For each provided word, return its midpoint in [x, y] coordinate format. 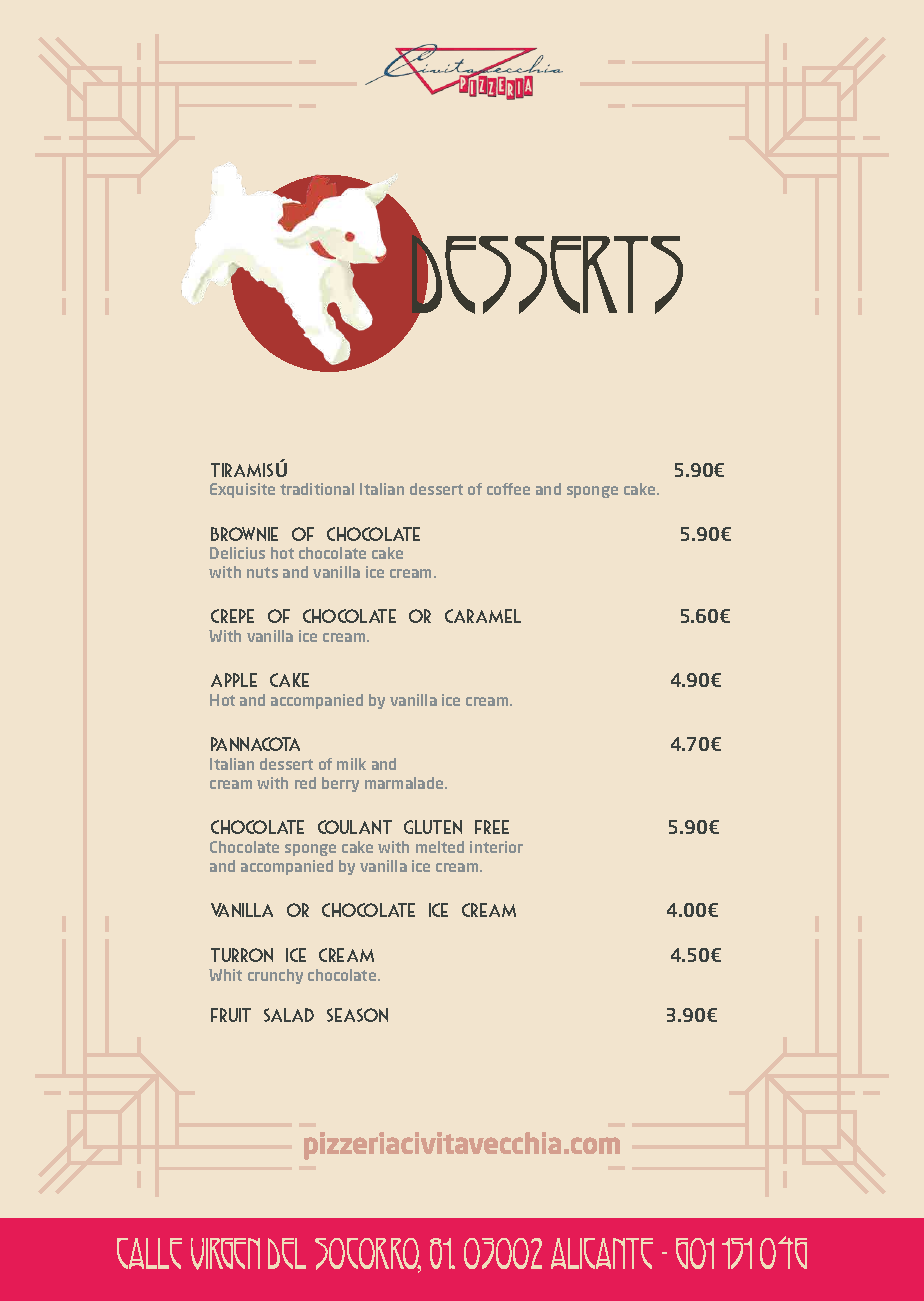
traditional [317, 489]
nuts [262, 572]
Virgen [225, 1254]
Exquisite [242, 490]
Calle [149, 1253]
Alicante [602, 1253]
